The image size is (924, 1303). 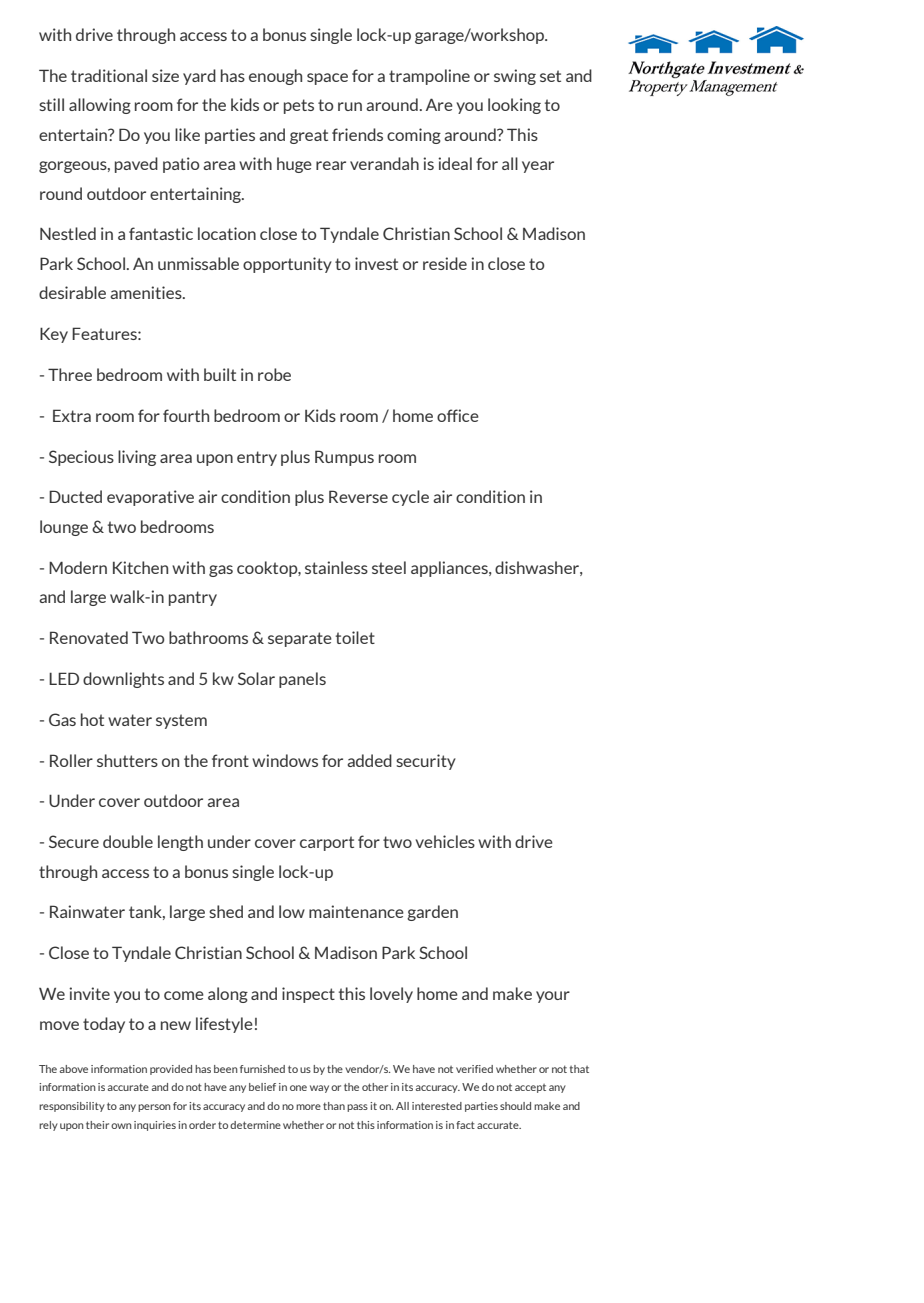 What do you see at coordinates (299, 106) in the screenshot?
I see `pets` at bounding box center [299, 106].
